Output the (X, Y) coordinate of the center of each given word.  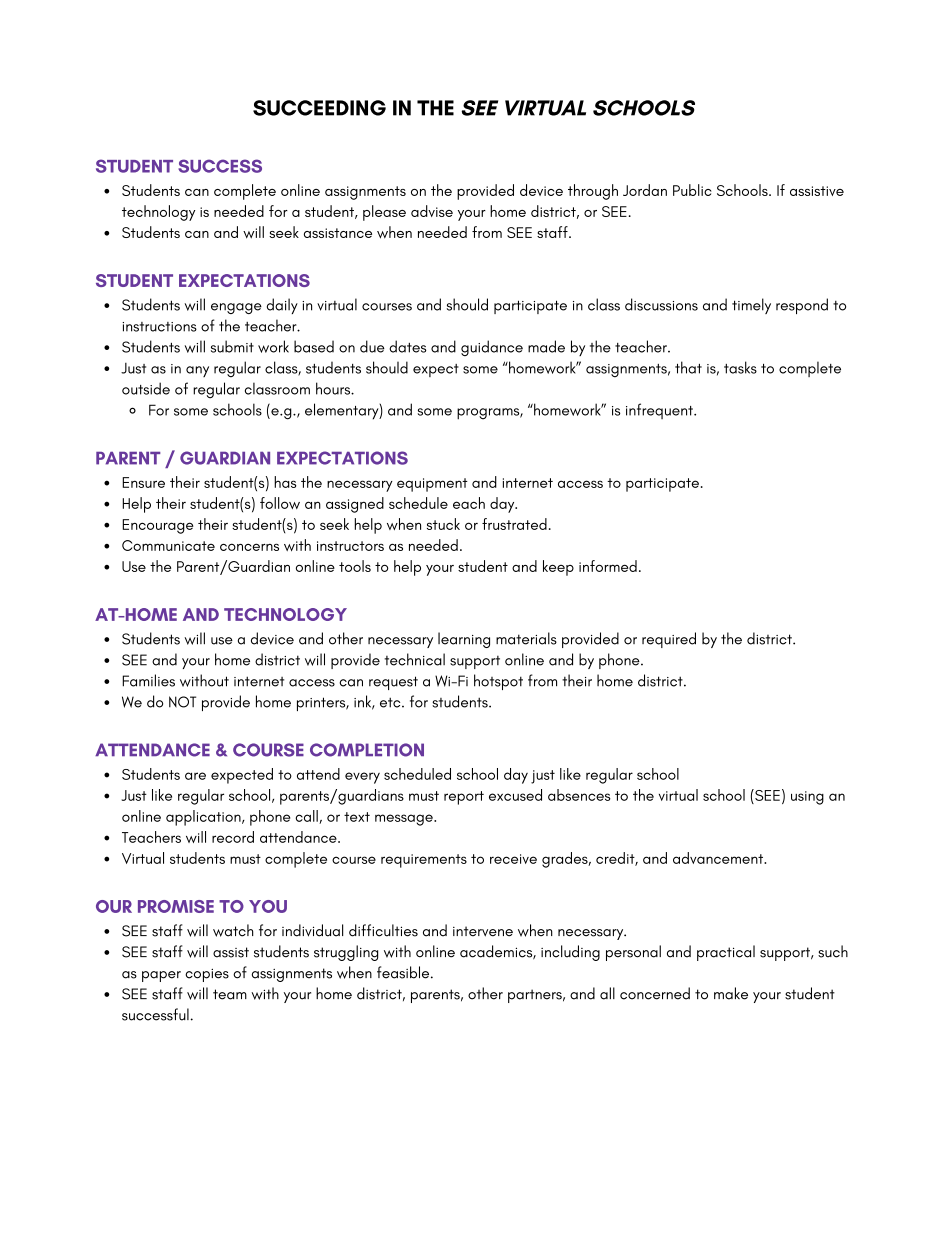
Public (692, 190)
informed (608, 566)
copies (207, 975)
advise (432, 211)
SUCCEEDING (319, 108)
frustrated (514, 524)
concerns (249, 547)
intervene (483, 931)
